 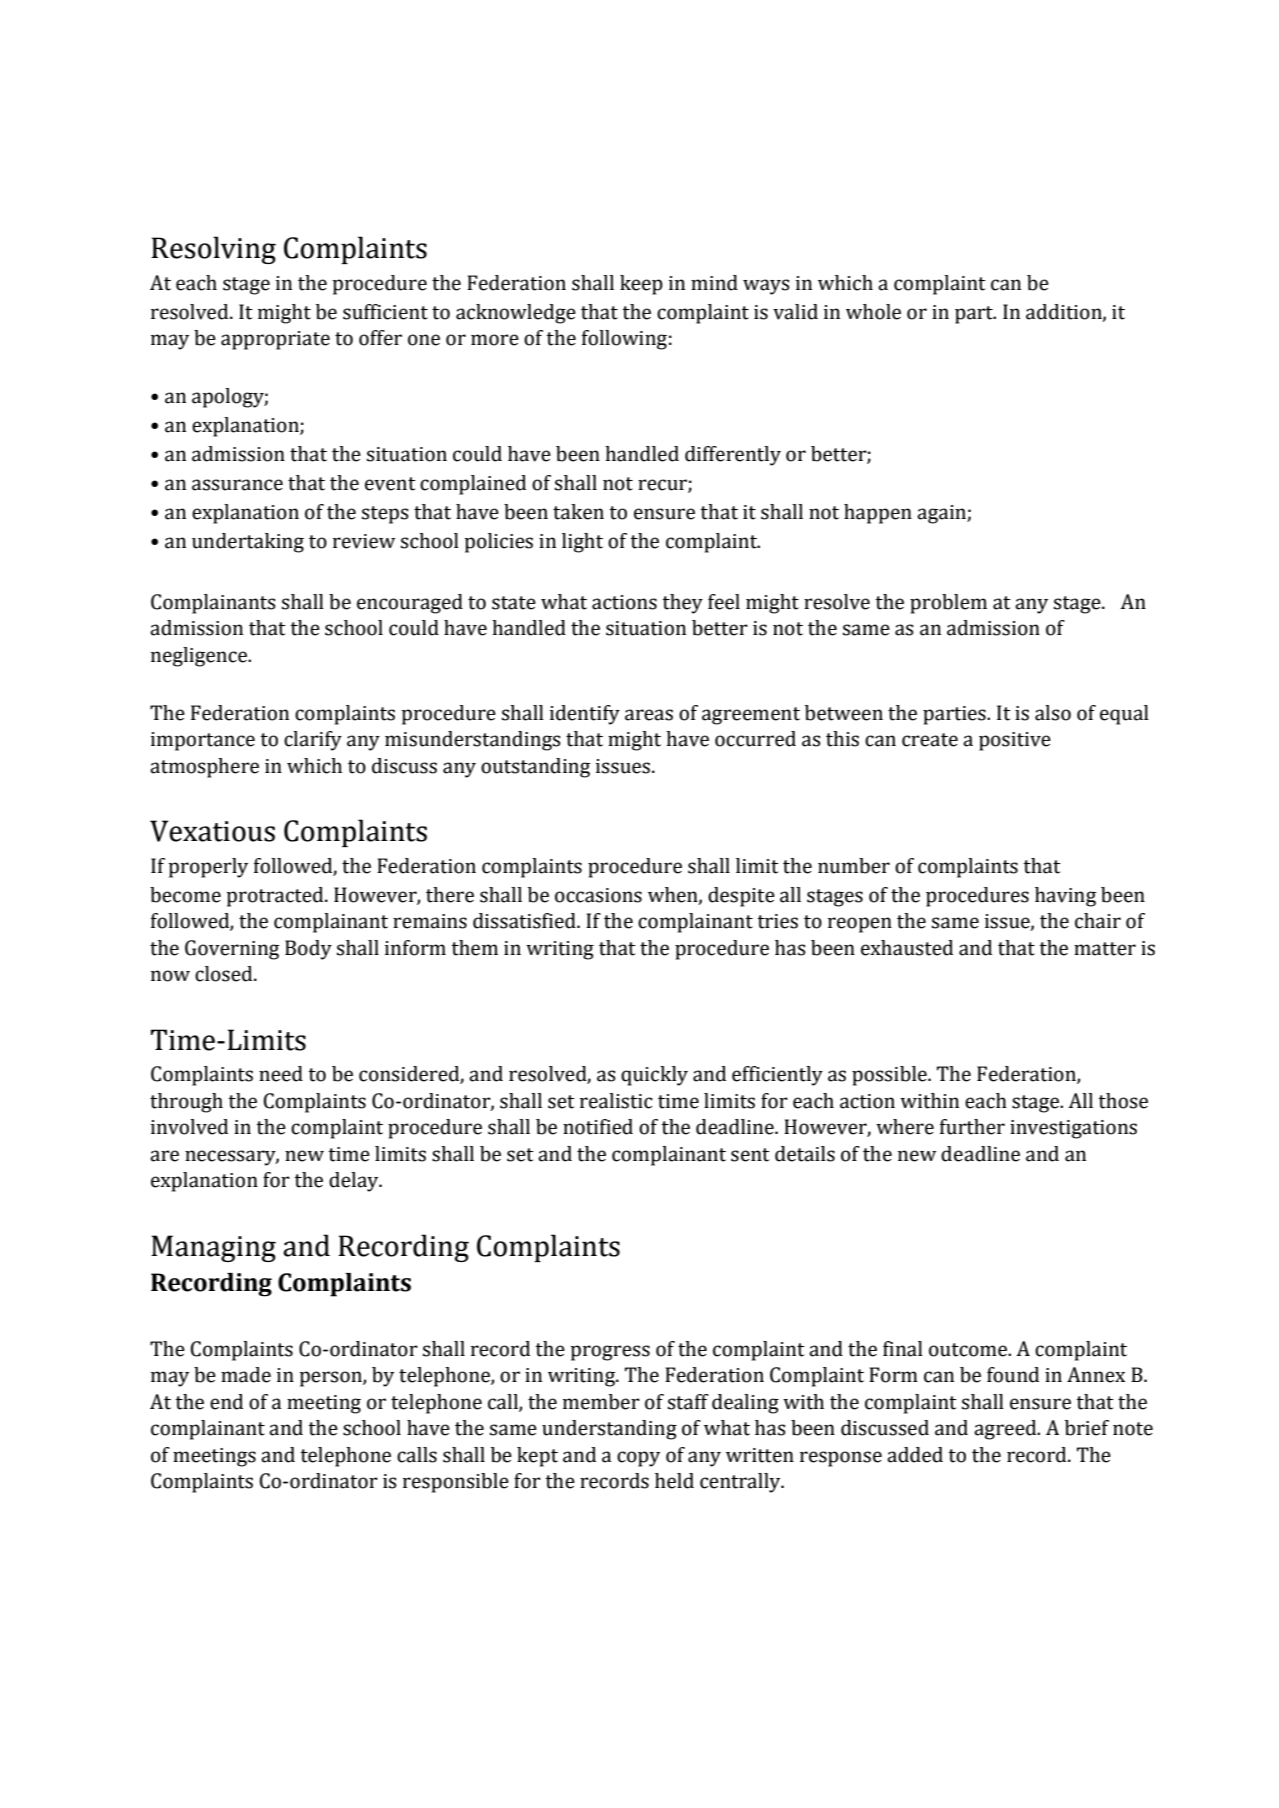 I want to click on having, so click(x=1065, y=897).
